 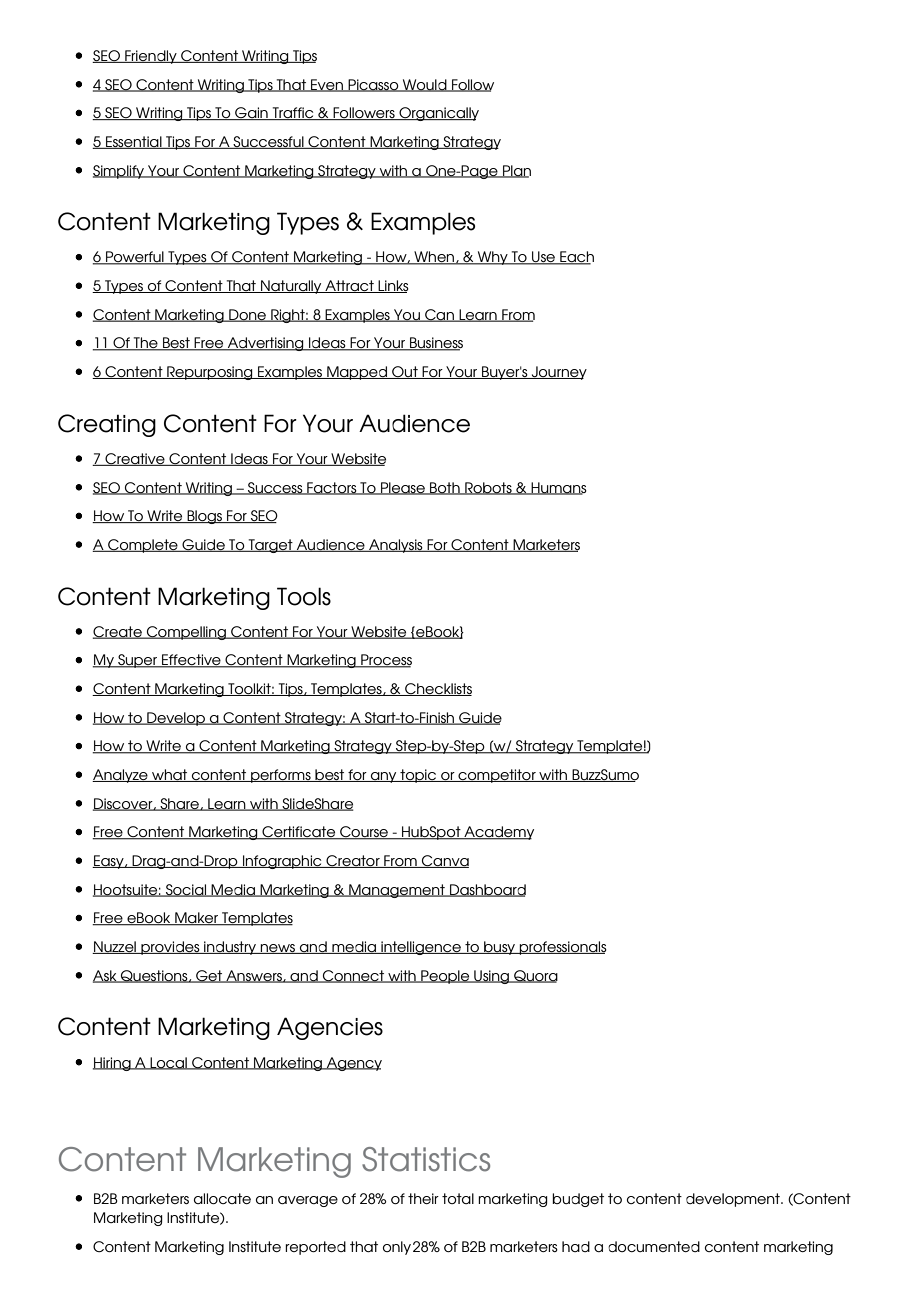 What do you see at coordinates (516, 171) in the screenshot?
I see `Plan` at bounding box center [516, 171].
